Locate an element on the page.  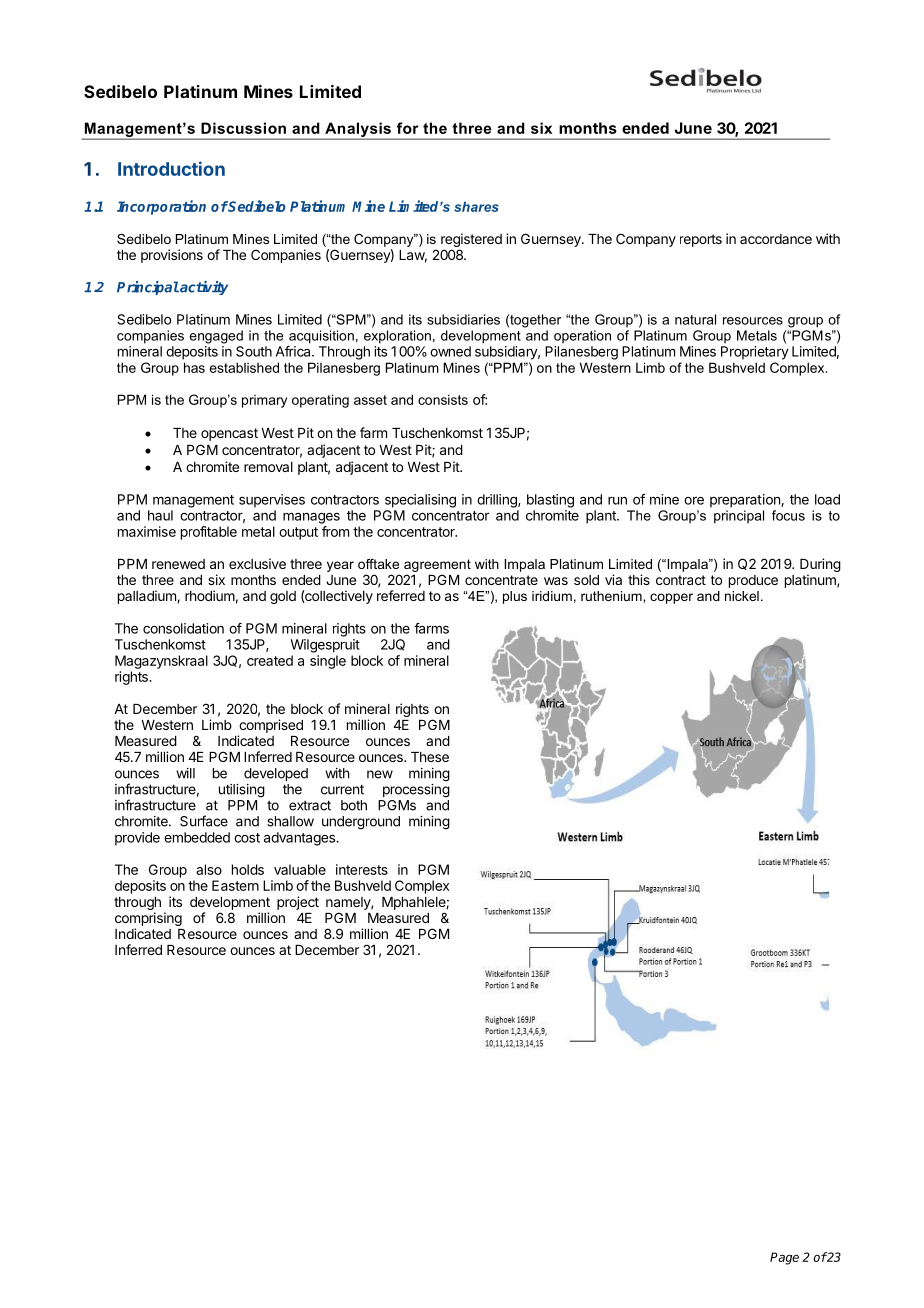
accordance is located at coordinates (776, 239).
